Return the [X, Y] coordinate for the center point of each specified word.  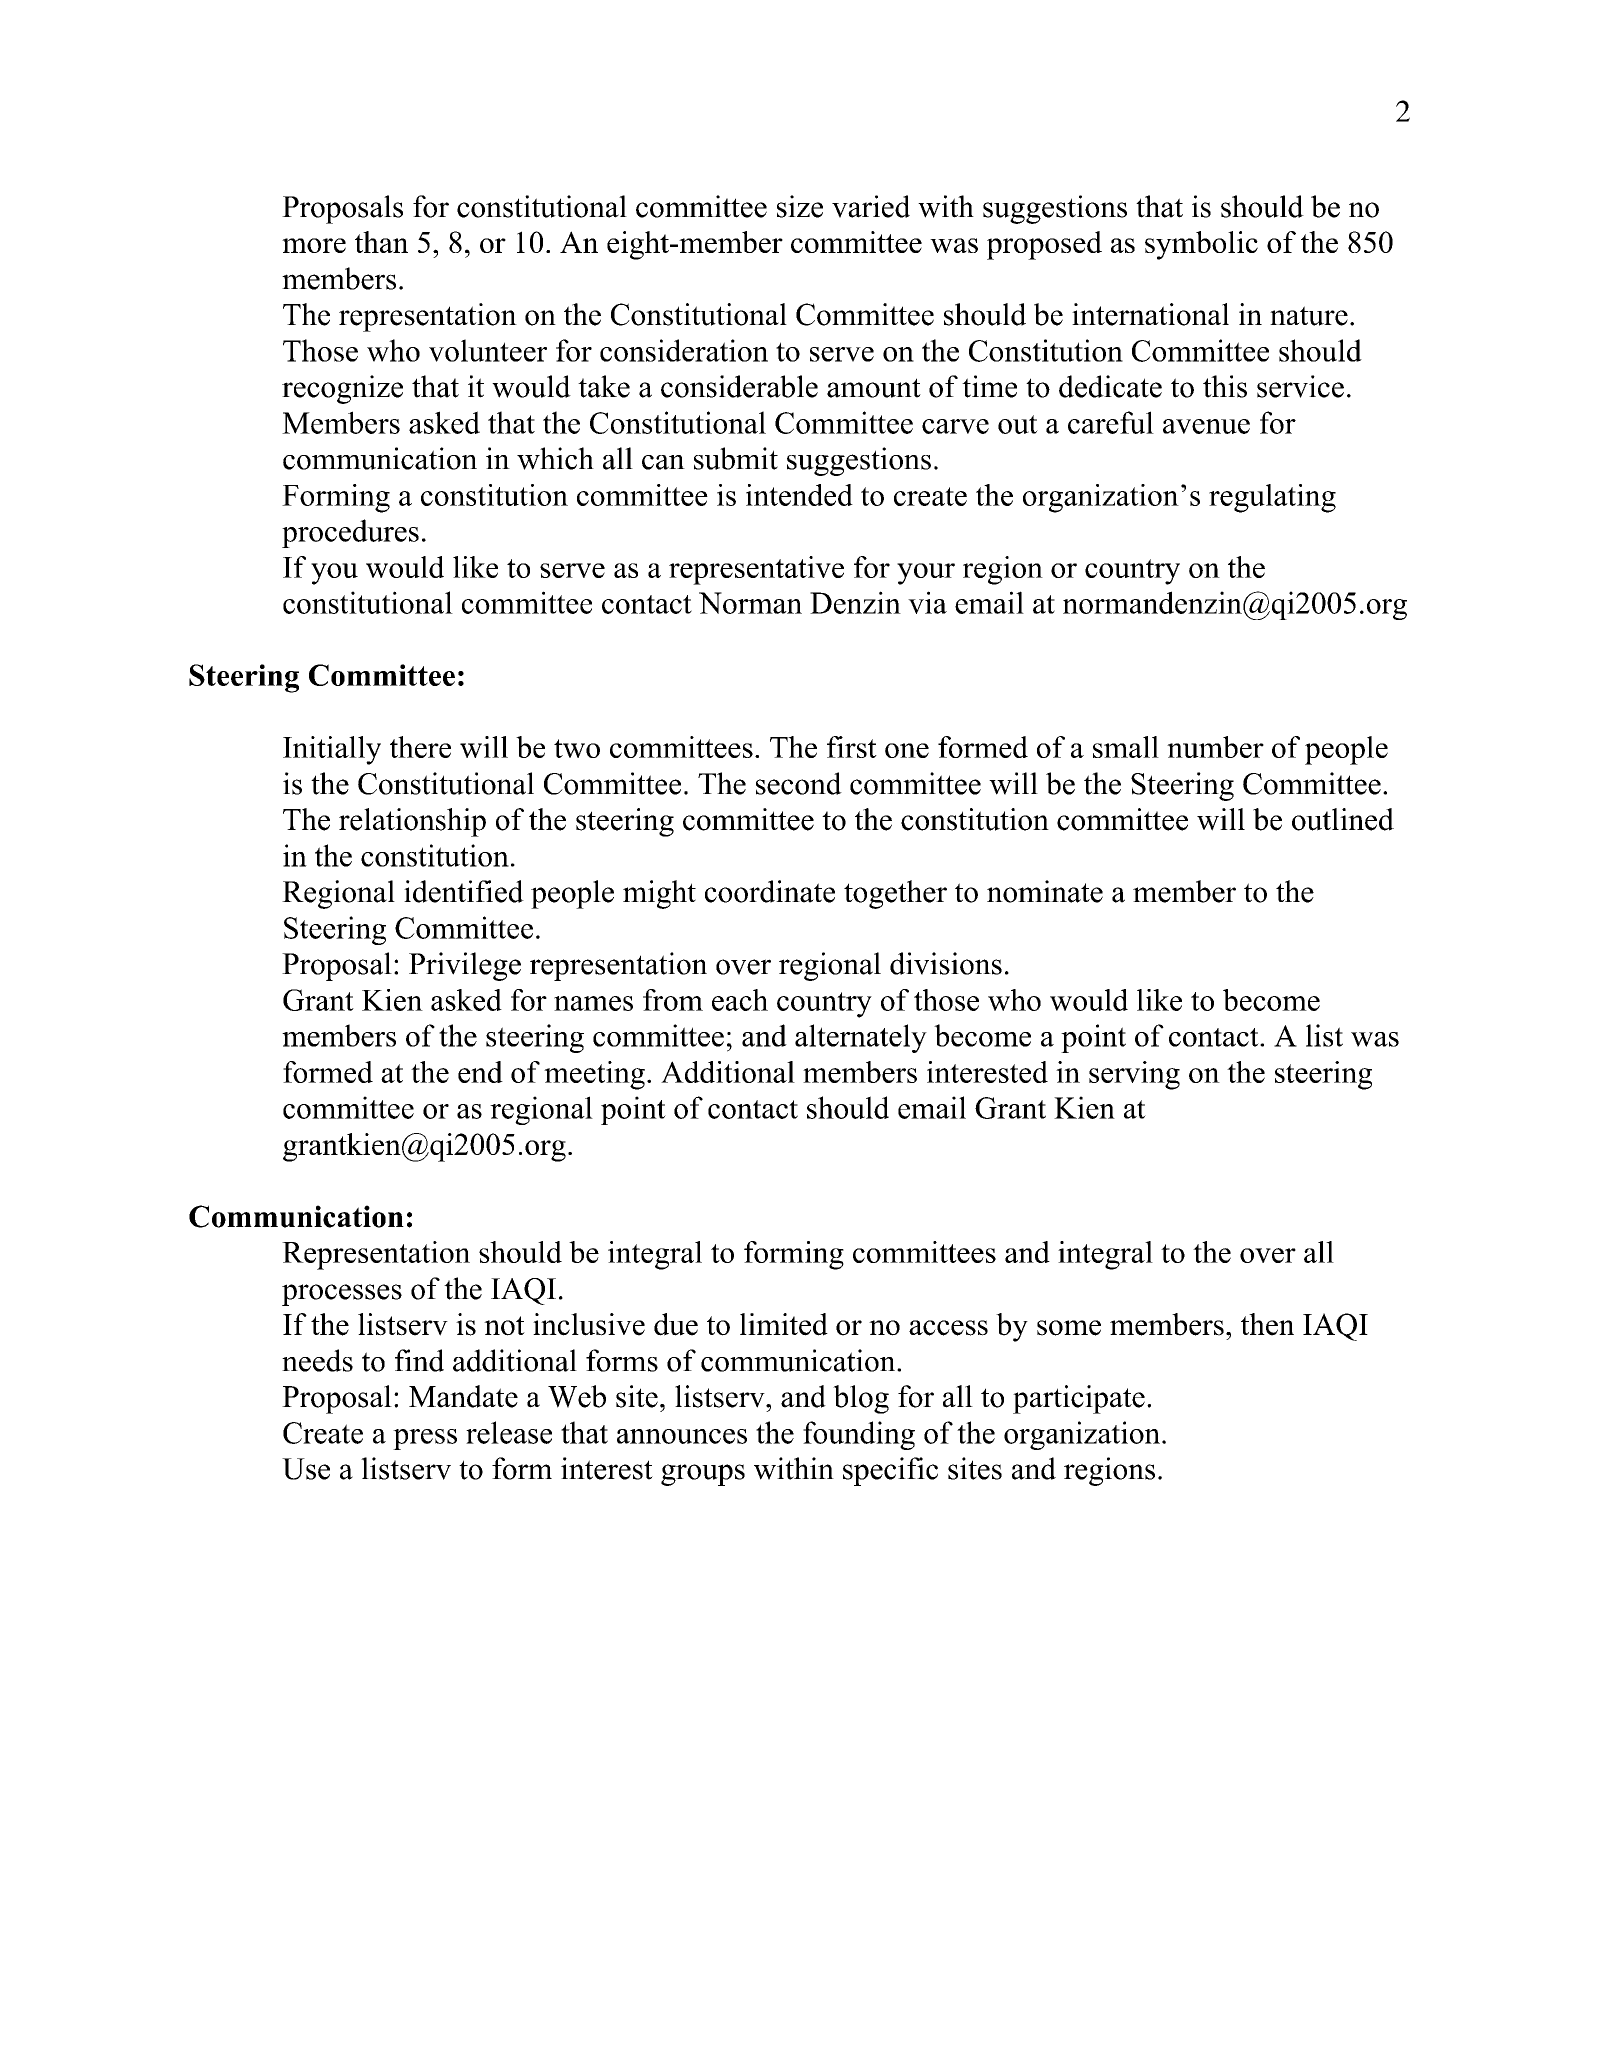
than [381, 242]
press [425, 1439]
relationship [412, 822]
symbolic [1201, 245]
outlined [1343, 819]
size [800, 206]
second [799, 783]
